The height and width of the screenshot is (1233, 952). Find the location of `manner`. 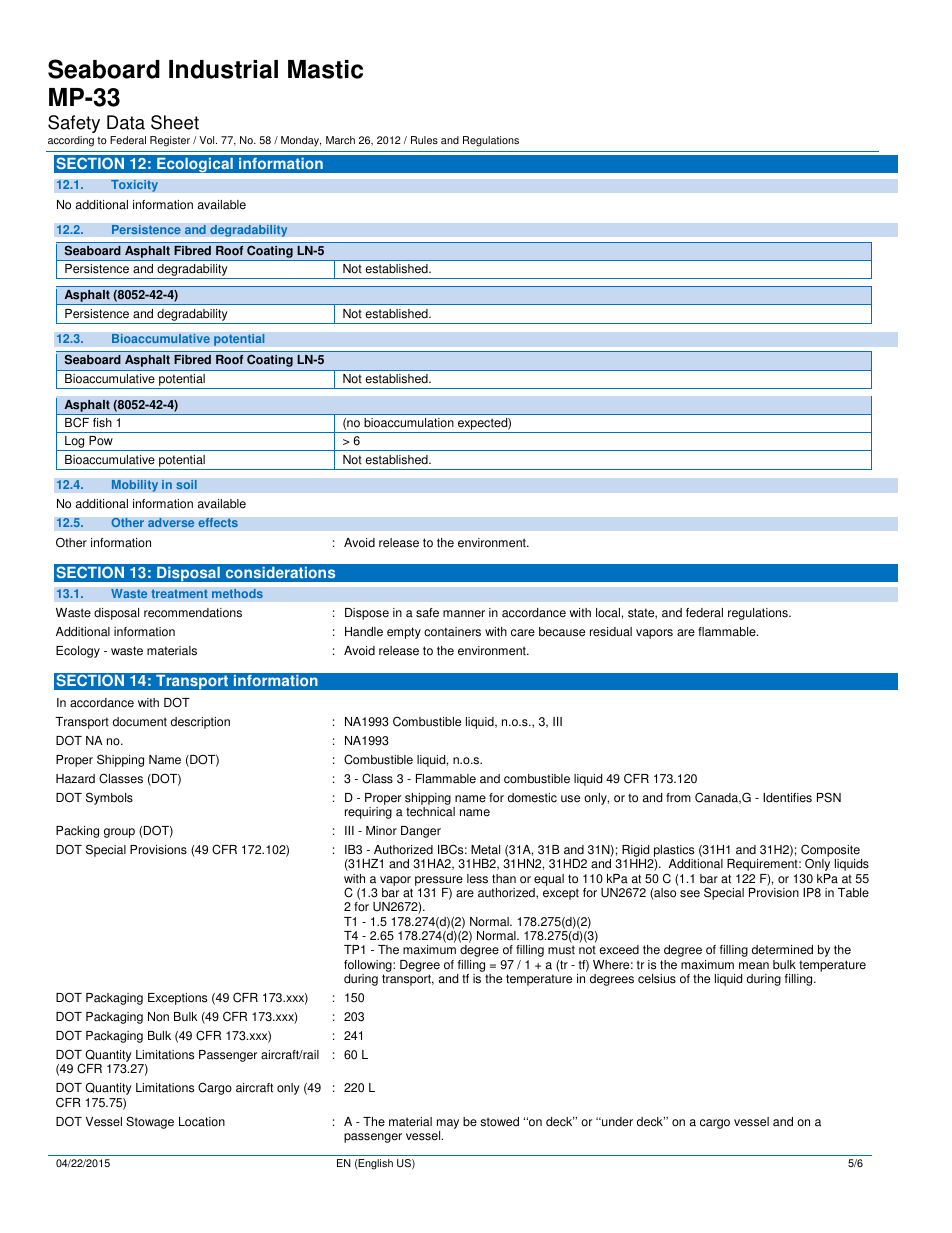

manner is located at coordinates (464, 614).
